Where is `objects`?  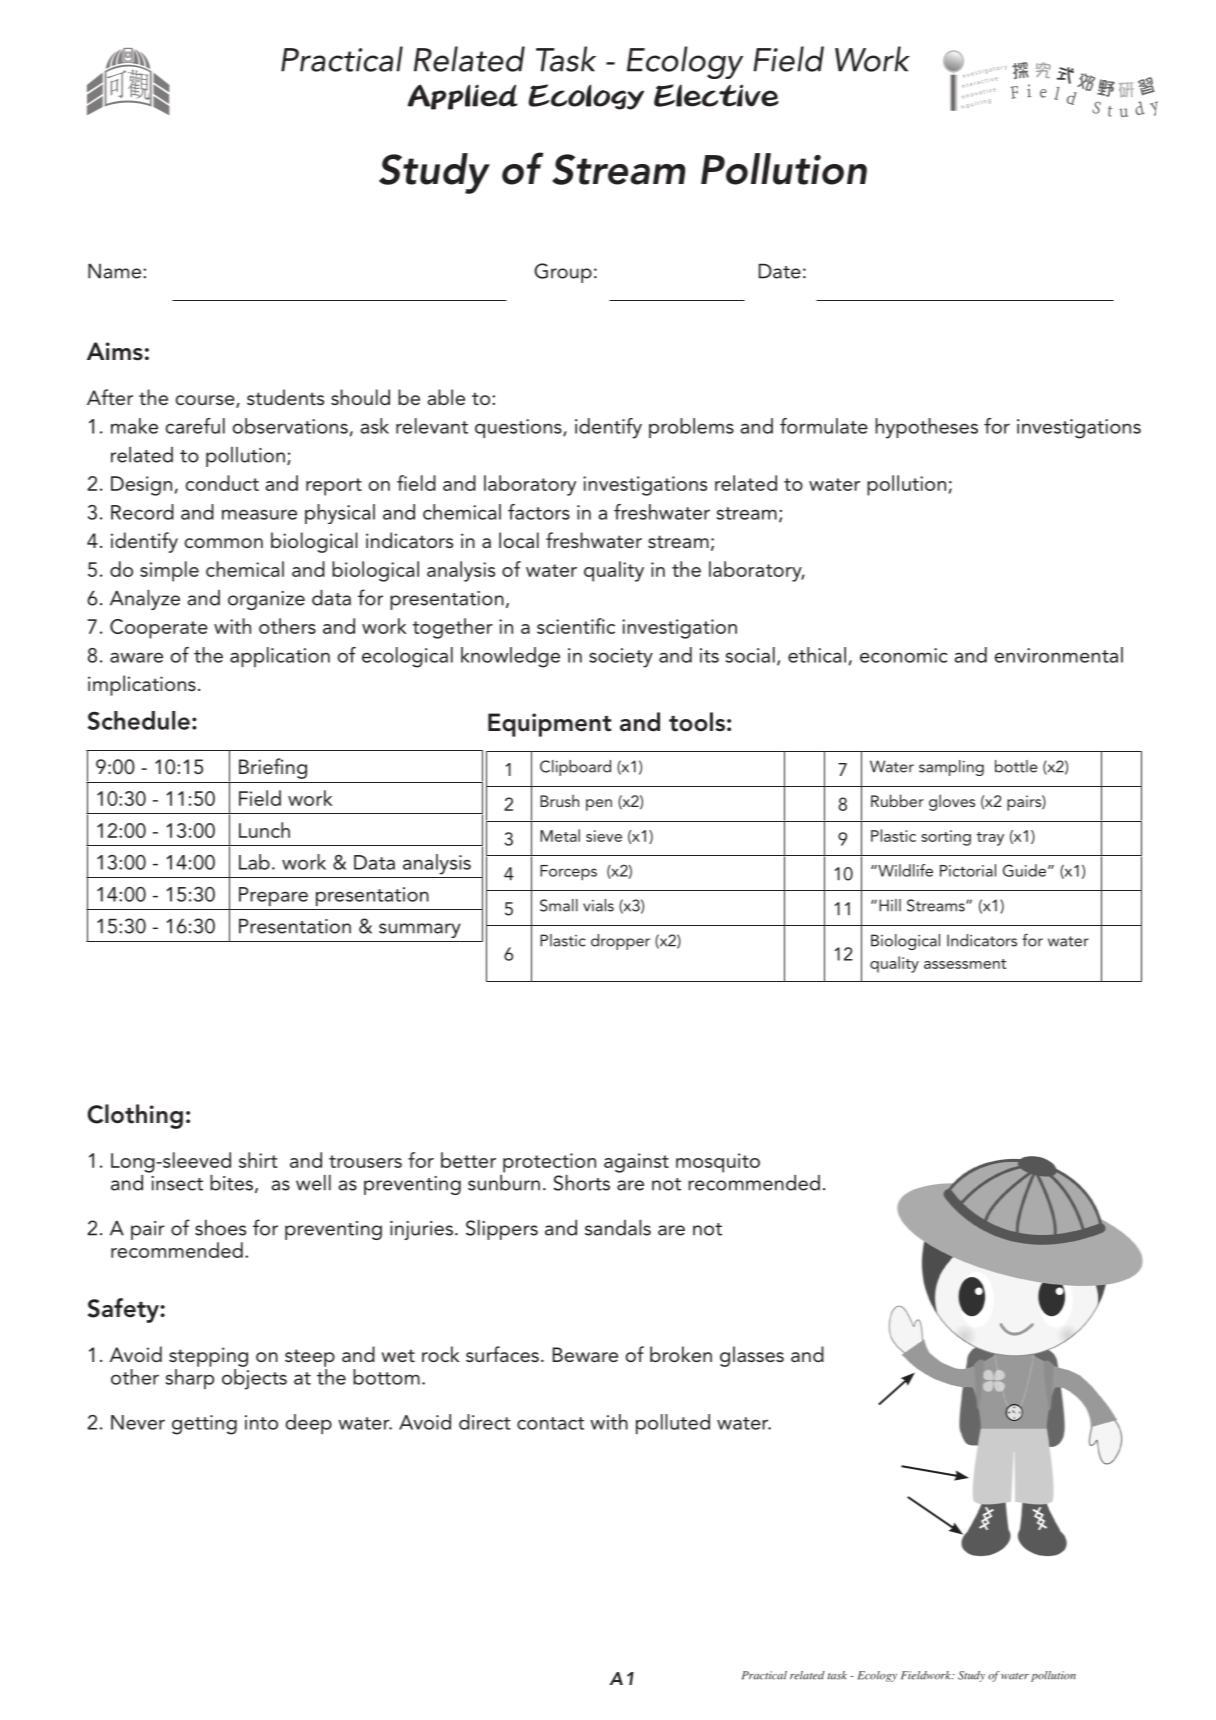 objects is located at coordinates (254, 1379).
